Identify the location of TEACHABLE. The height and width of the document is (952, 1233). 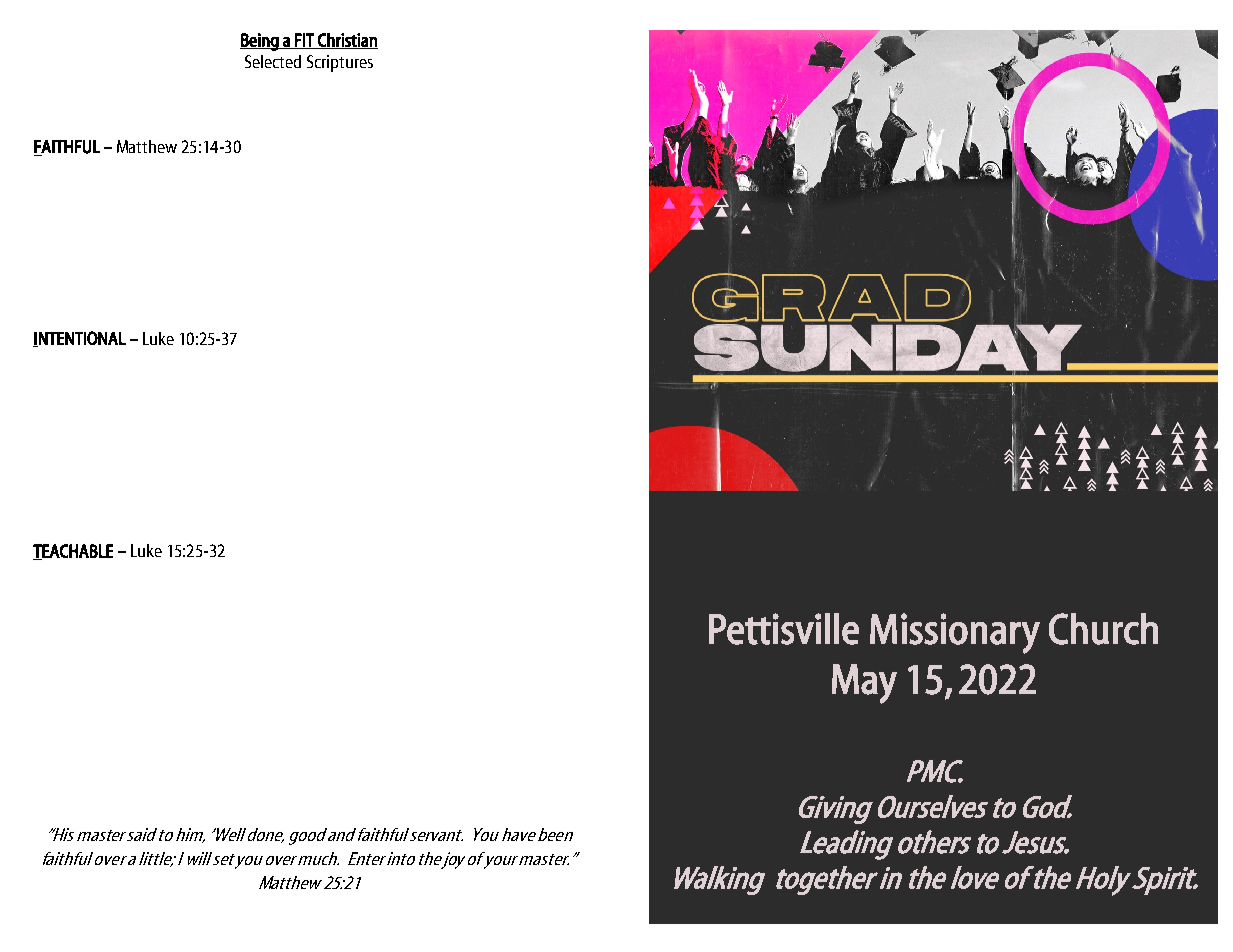
(73, 552).
